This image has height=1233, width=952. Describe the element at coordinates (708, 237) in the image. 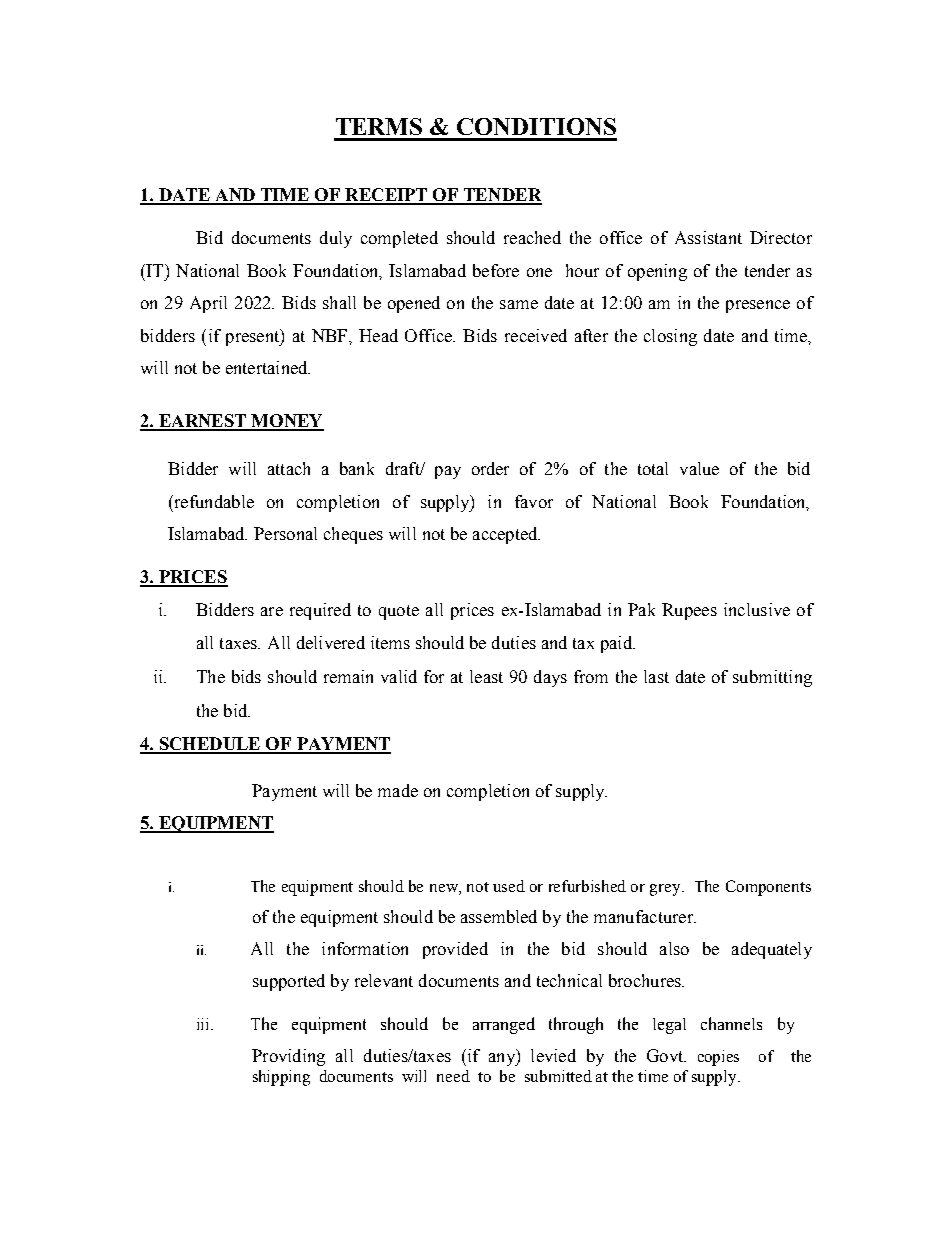

I see `Assistant` at that location.
